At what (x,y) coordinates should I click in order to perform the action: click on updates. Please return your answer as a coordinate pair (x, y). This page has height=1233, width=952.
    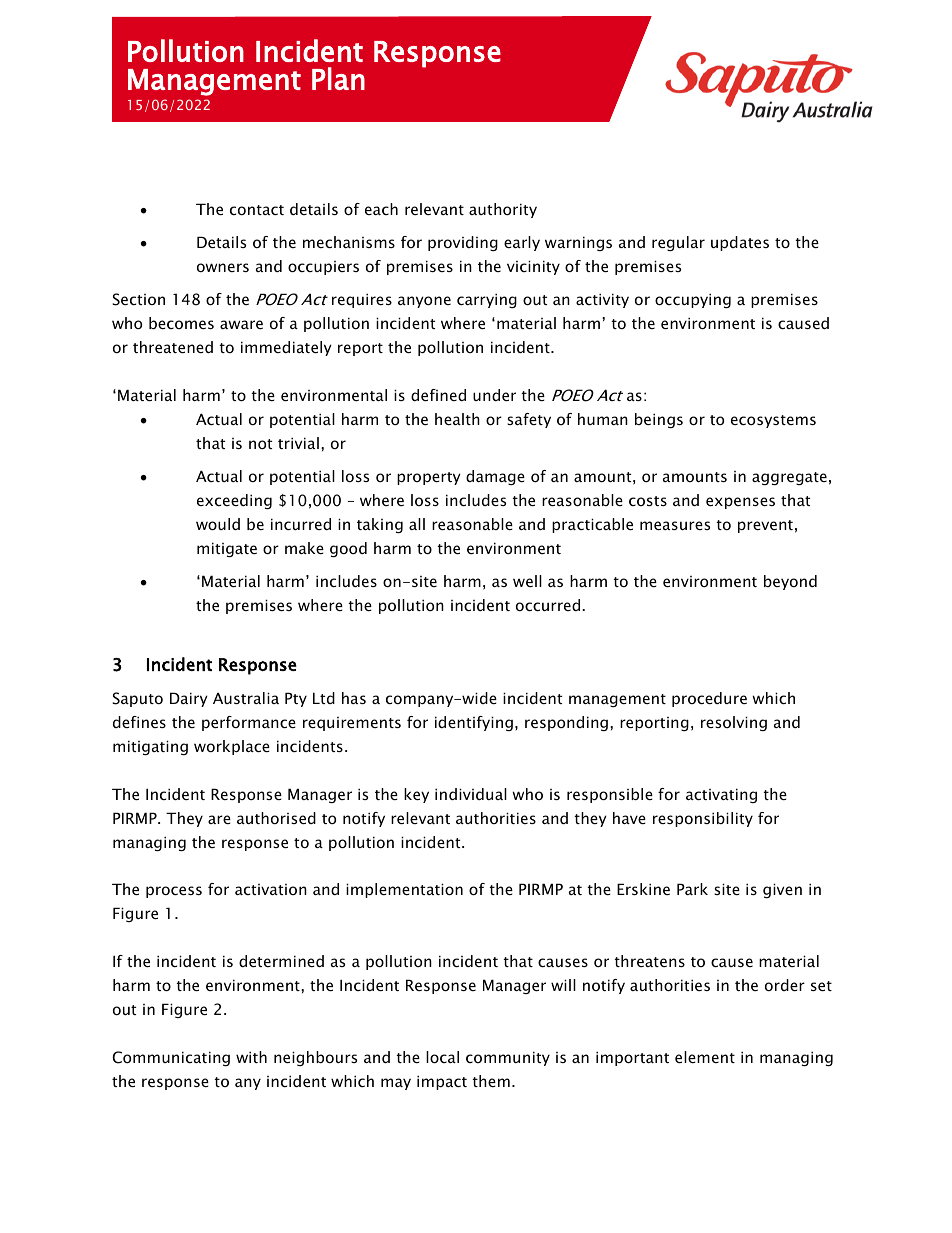
    Looking at the image, I should click on (740, 243).
